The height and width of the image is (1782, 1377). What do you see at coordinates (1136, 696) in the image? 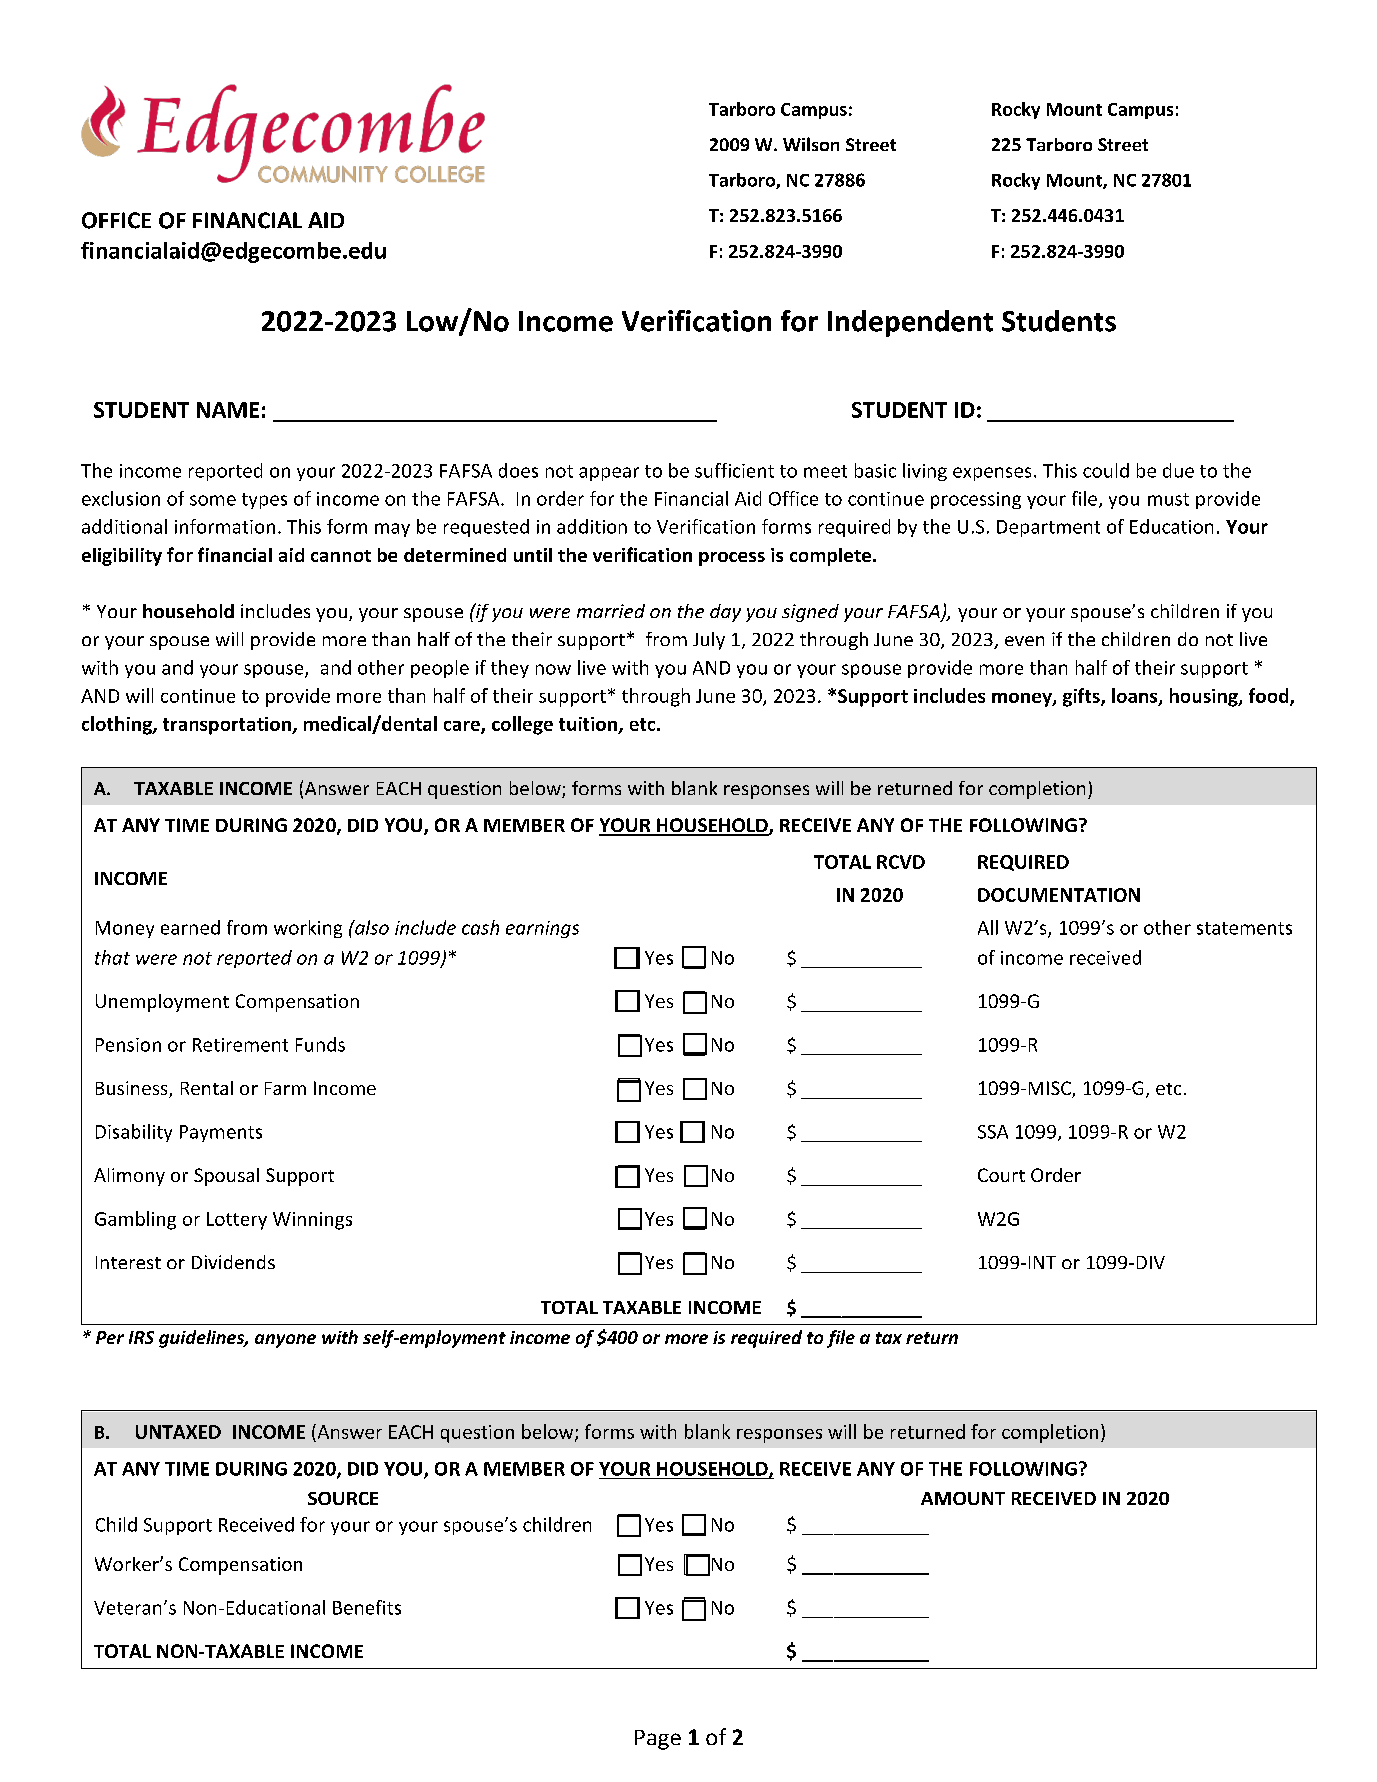
I see `loans` at bounding box center [1136, 696].
